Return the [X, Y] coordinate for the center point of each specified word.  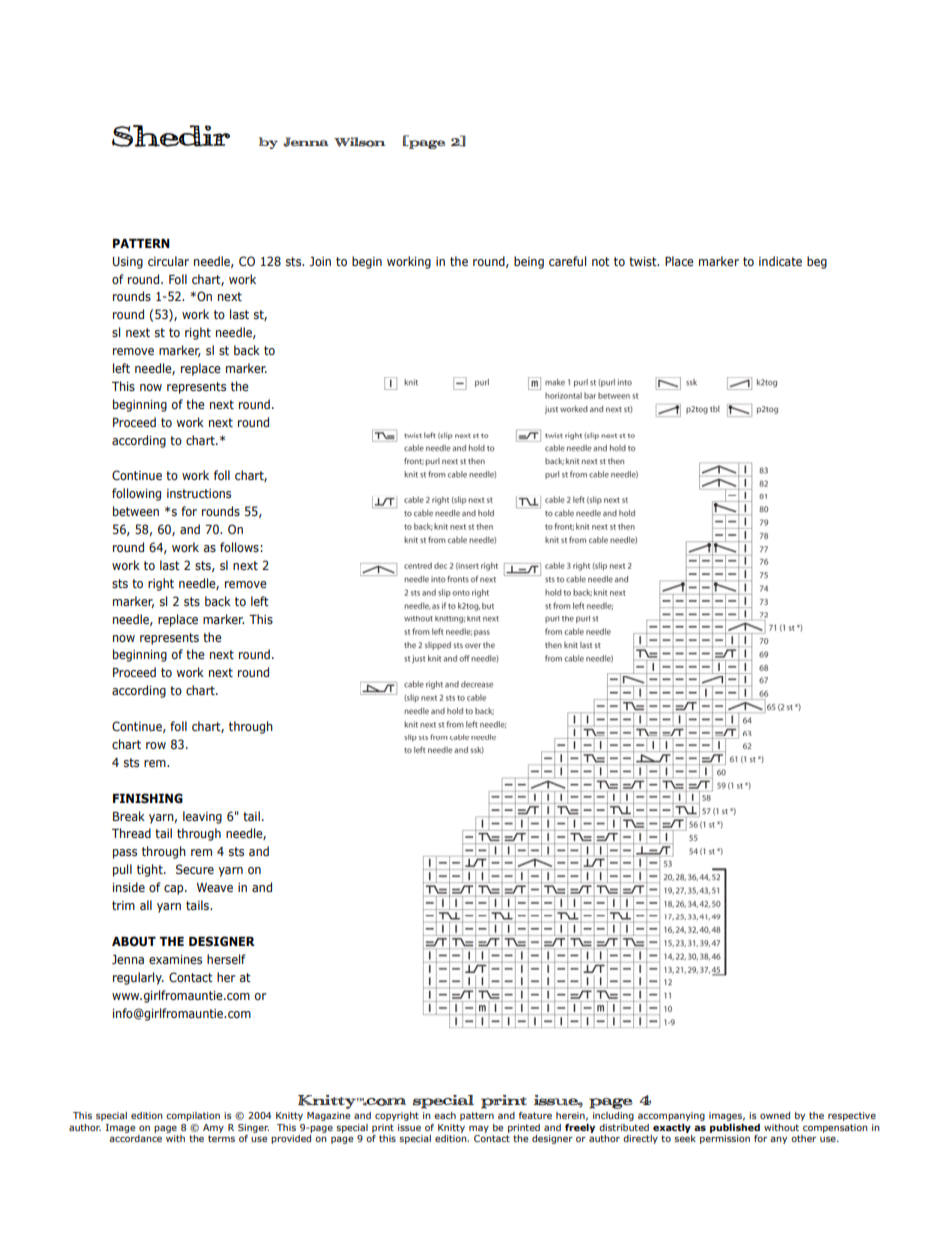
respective [852, 1116]
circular [168, 261]
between [136, 511]
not [601, 261]
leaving [202, 817]
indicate [780, 261]
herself [226, 959]
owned [775, 1115]
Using [128, 263]
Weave [215, 887]
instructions [199, 493]
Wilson [360, 142]
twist [644, 261]
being [529, 262]
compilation [193, 1116]
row [156, 745]
